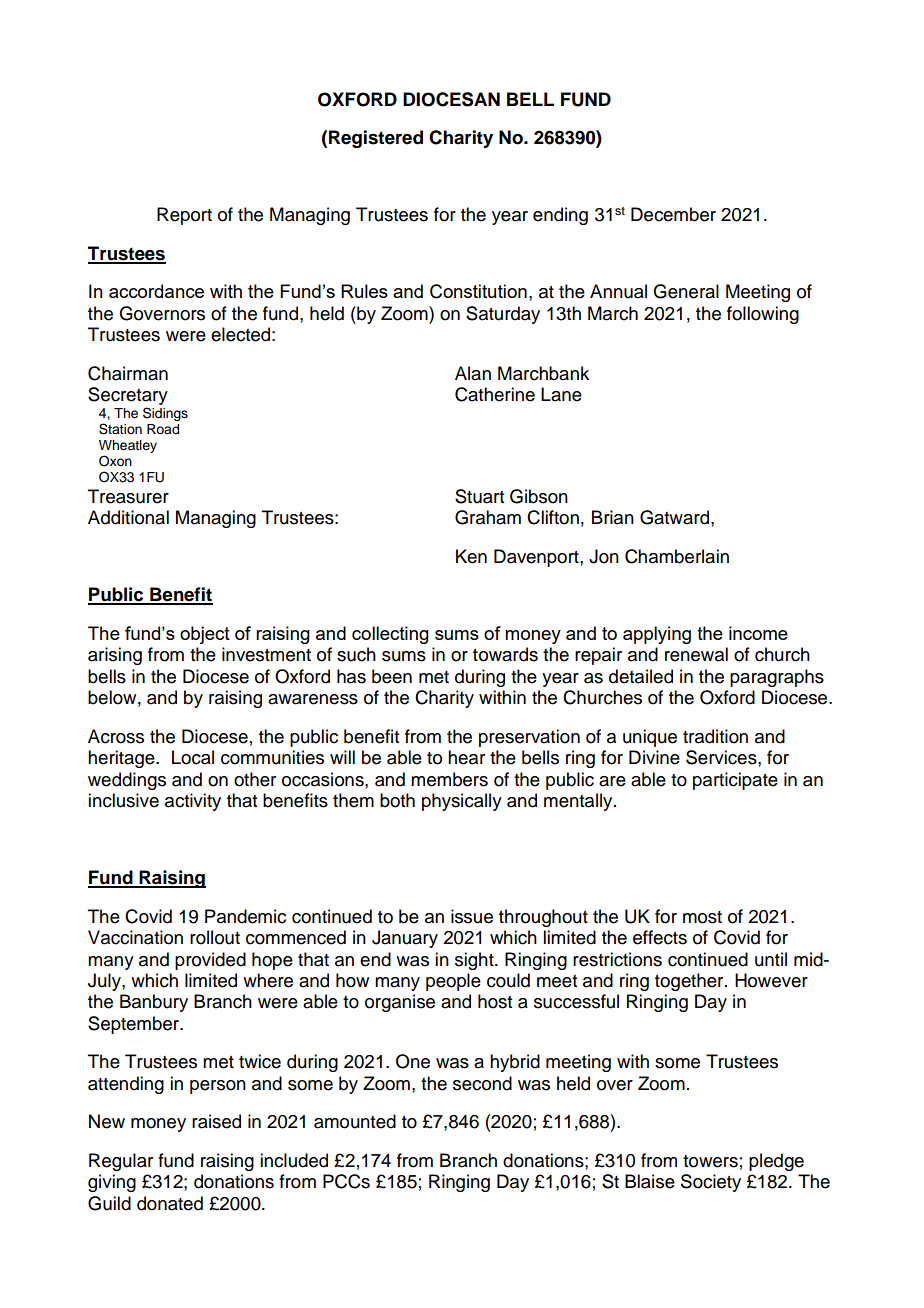 The width and height of the page is (924, 1308). What do you see at coordinates (696, 654) in the page?
I see `renewal` at bounding box center [696, 654].
